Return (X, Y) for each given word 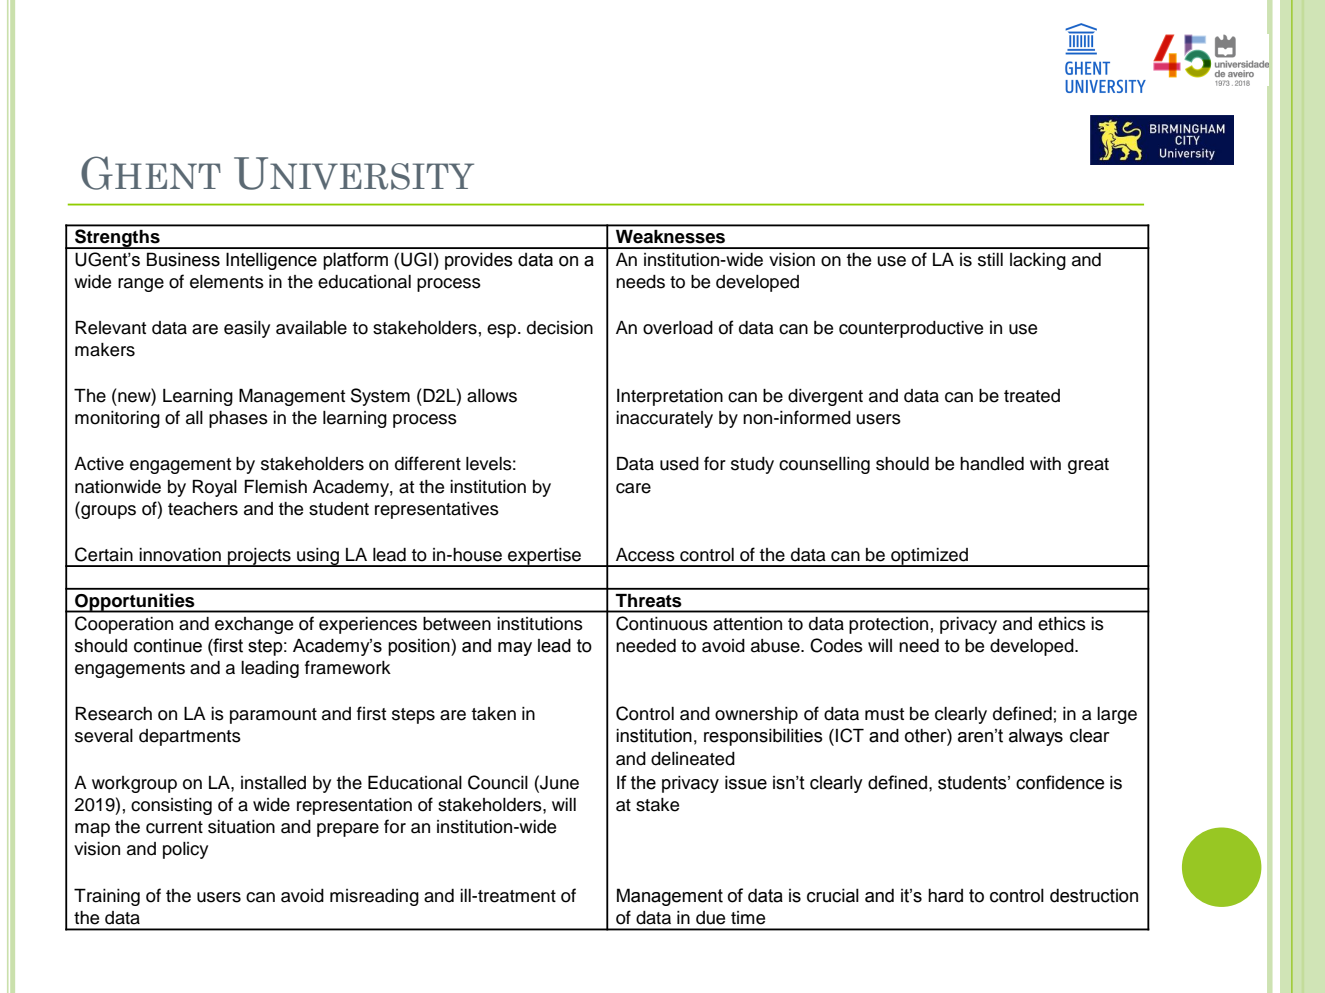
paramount (273, 716)
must (884, 714)
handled (992, 464)
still (990, 260)
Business (183, 259)
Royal (215, 488)
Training (107, 897)
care (633, 488)
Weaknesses (670, 236)
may (515, 649)
